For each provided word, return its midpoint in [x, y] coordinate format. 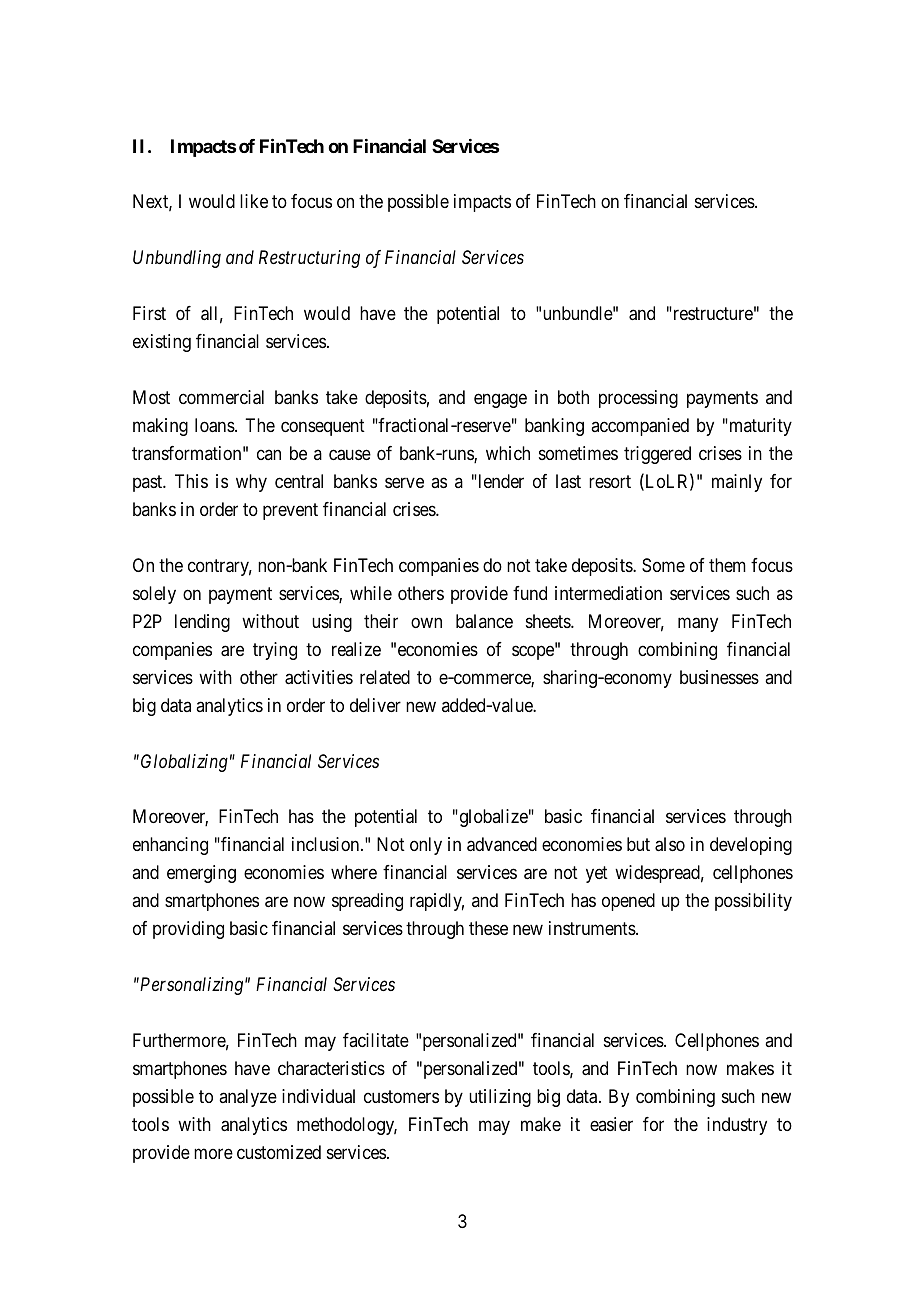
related [385, 677]
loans [215, 425]
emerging [201, 874]
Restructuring [309, 259]
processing [638, 399]
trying [275, 651]
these [488, 928]
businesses [719, 677]
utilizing [500, 1098]
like [254, 201]
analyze [248, 1098]
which [508, 453]
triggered [657, 455]
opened [628, 902]
